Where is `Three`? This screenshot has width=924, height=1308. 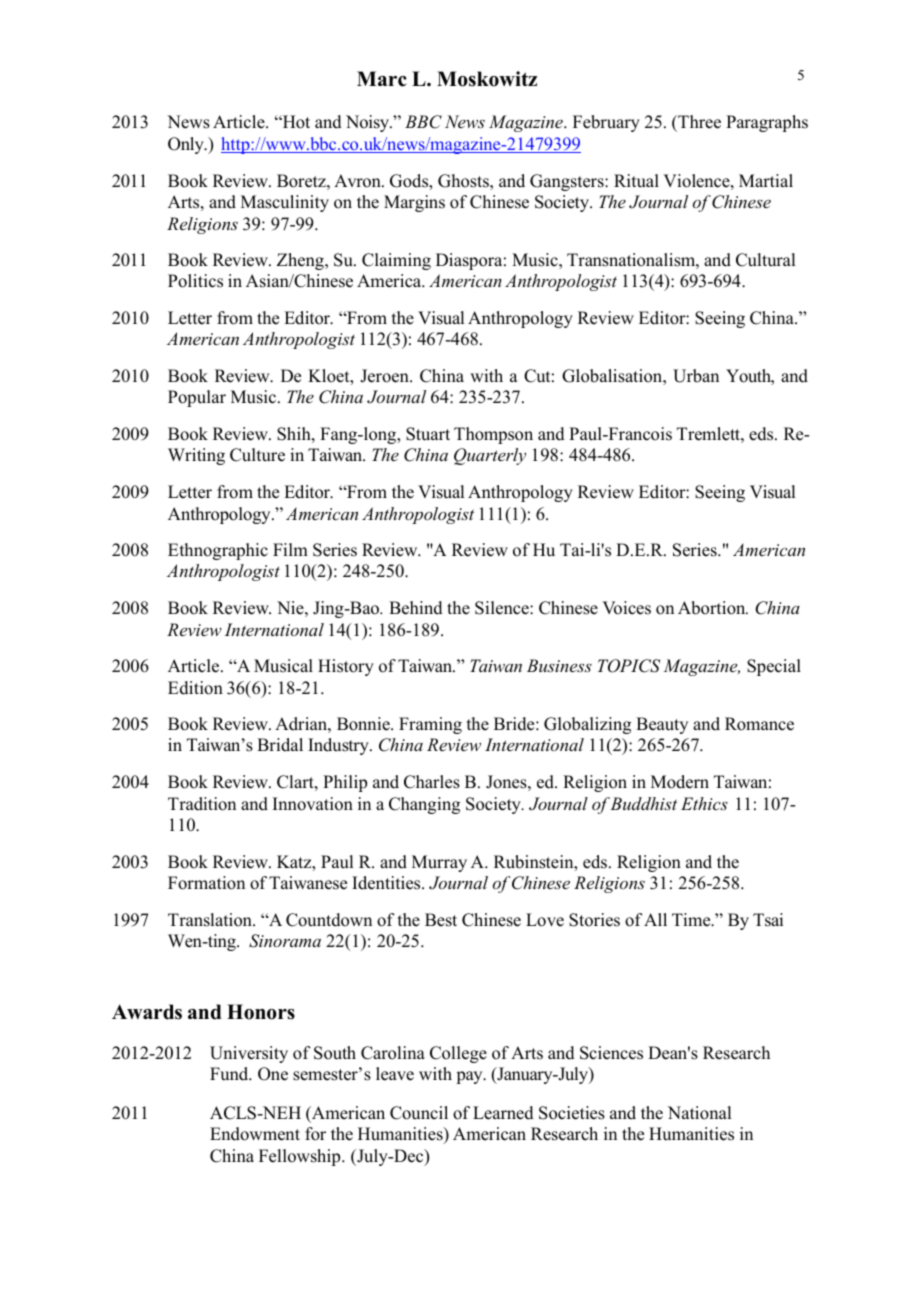 Three is located at coordinates (698, 123).
